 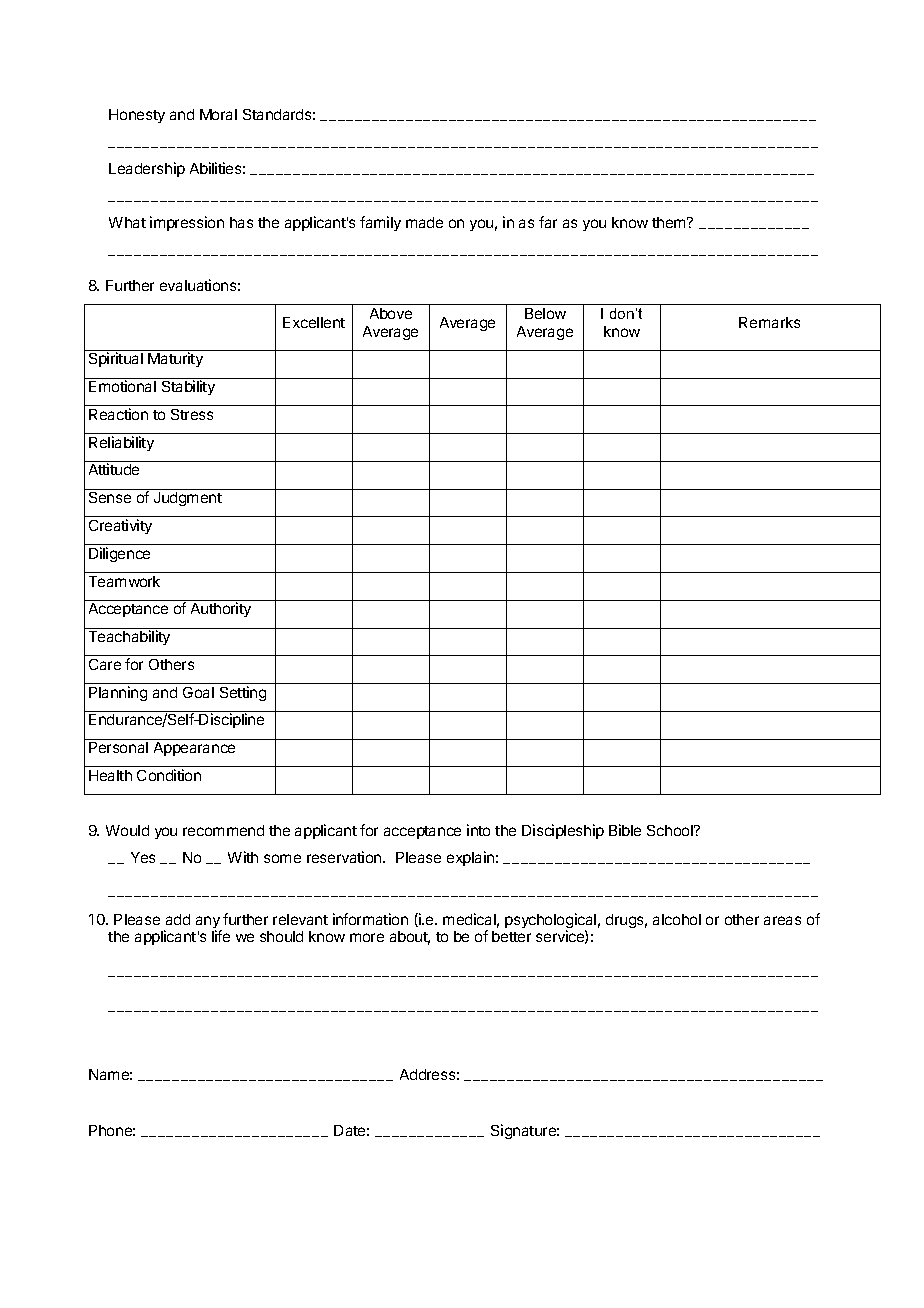 I want to click on Authority, so click(x=221, y=609).
